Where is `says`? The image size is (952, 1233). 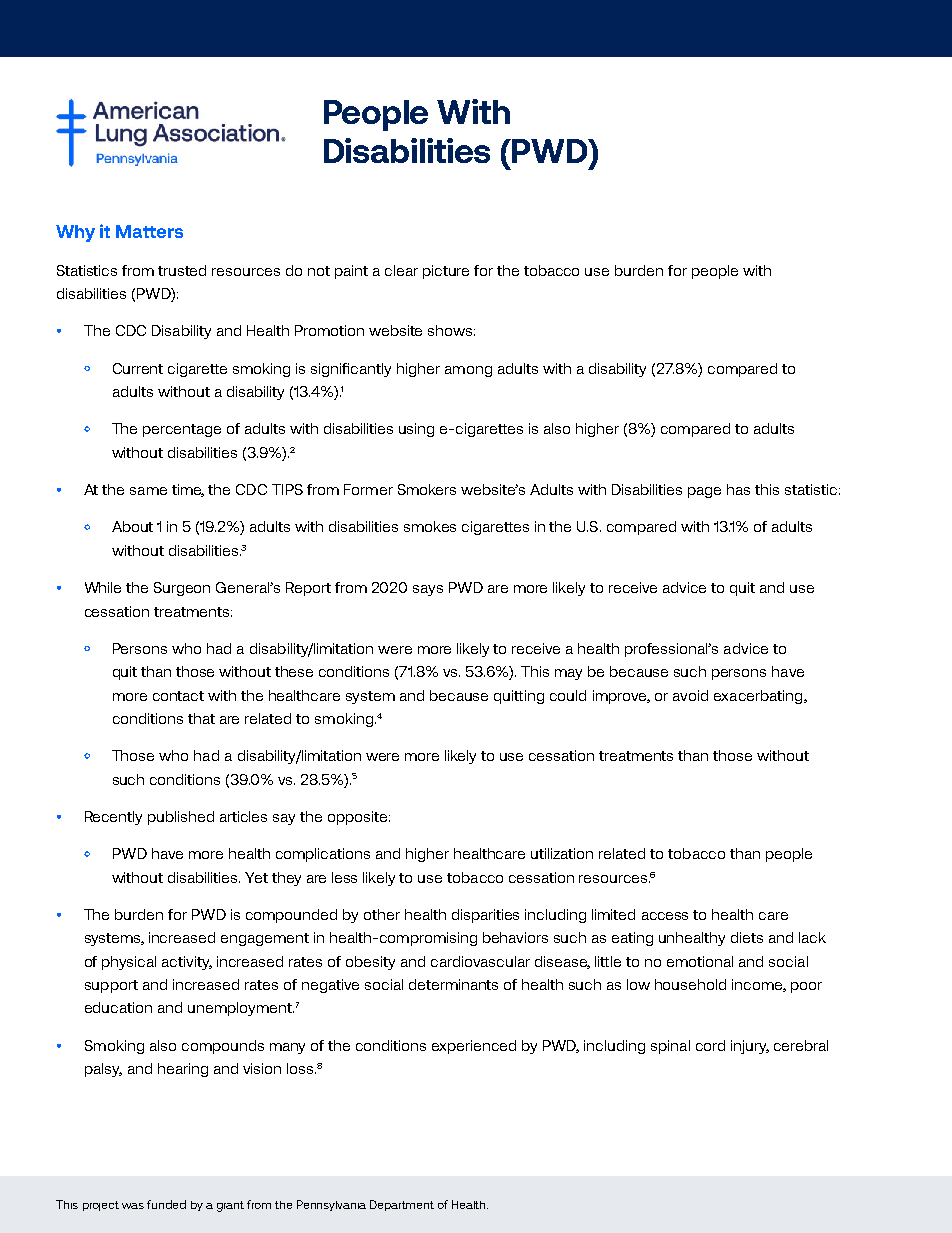
says is located at coordinates (428, 590).
